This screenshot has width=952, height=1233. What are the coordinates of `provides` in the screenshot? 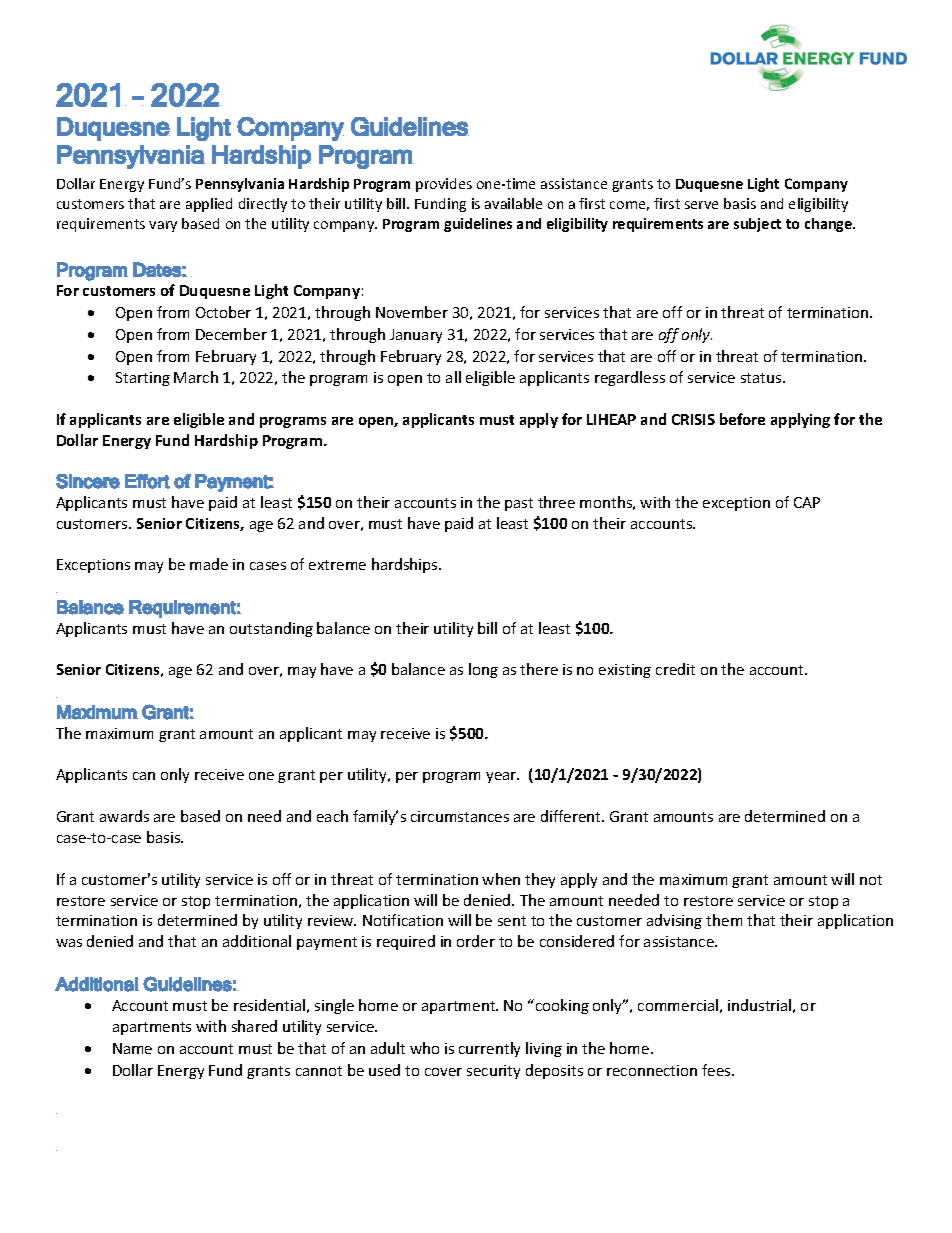 It's located at (444, 185).
